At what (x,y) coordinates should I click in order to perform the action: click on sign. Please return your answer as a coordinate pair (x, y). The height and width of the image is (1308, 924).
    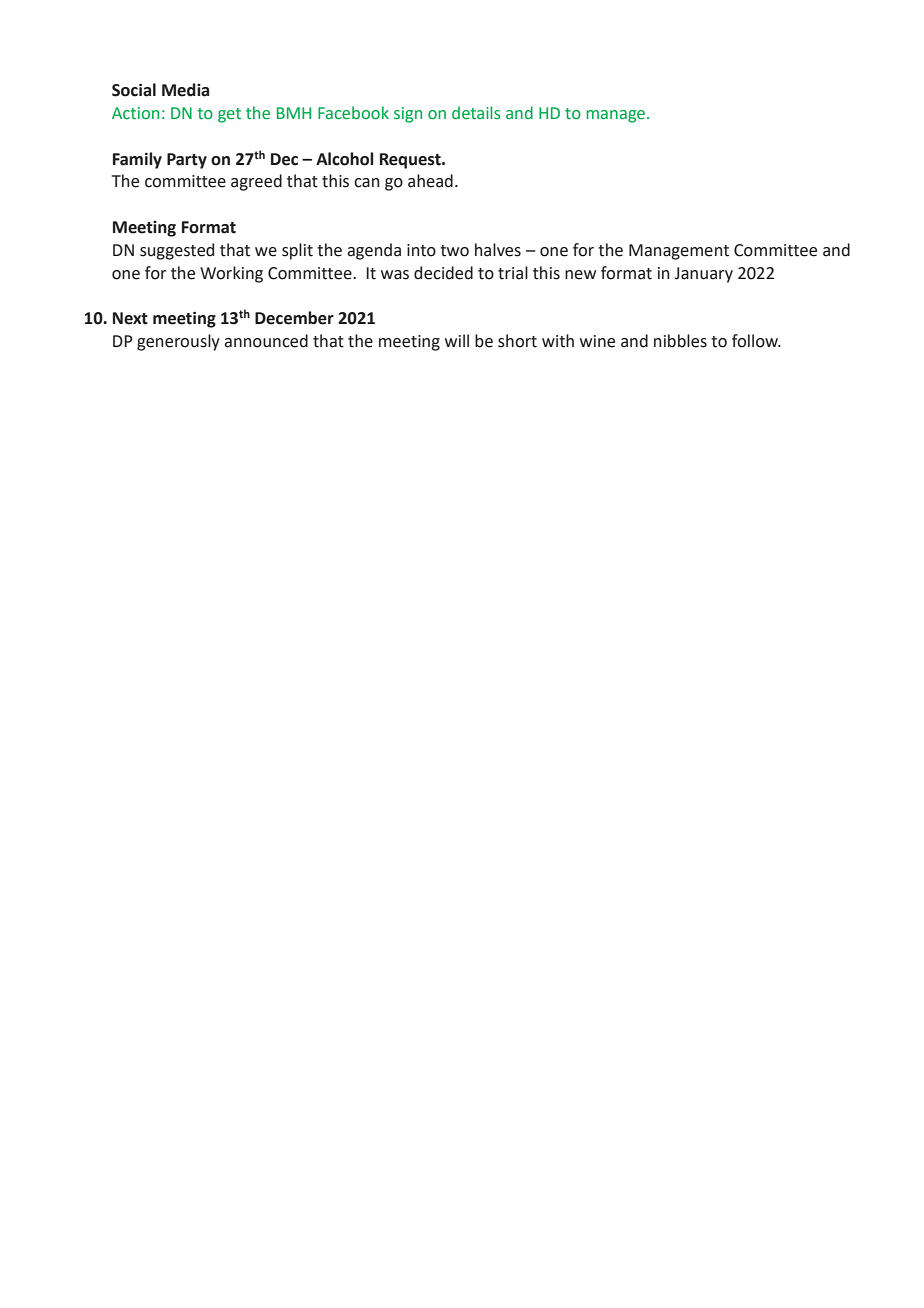
    Looking at the image, I should click on (408, 115).
